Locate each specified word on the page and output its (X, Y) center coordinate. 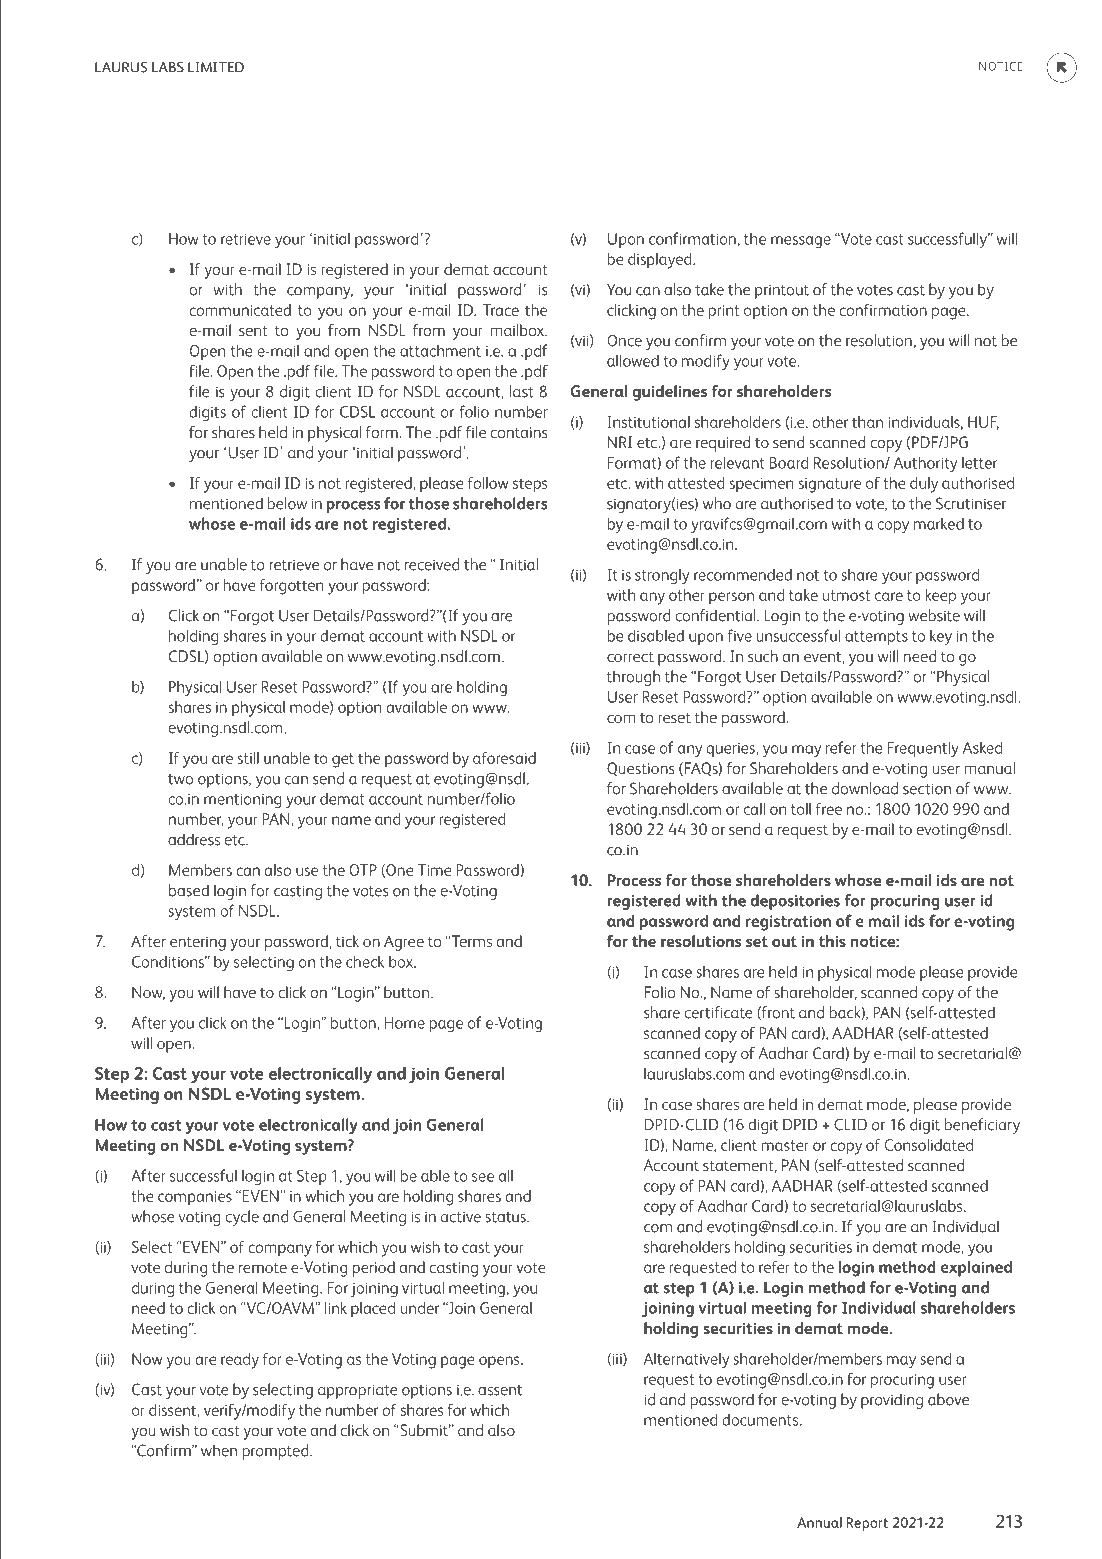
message (801, 242)
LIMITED (216, 67)
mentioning (242, 801)
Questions (641, 769)
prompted (277, 1452)
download (865, 788)
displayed (661, 261)
